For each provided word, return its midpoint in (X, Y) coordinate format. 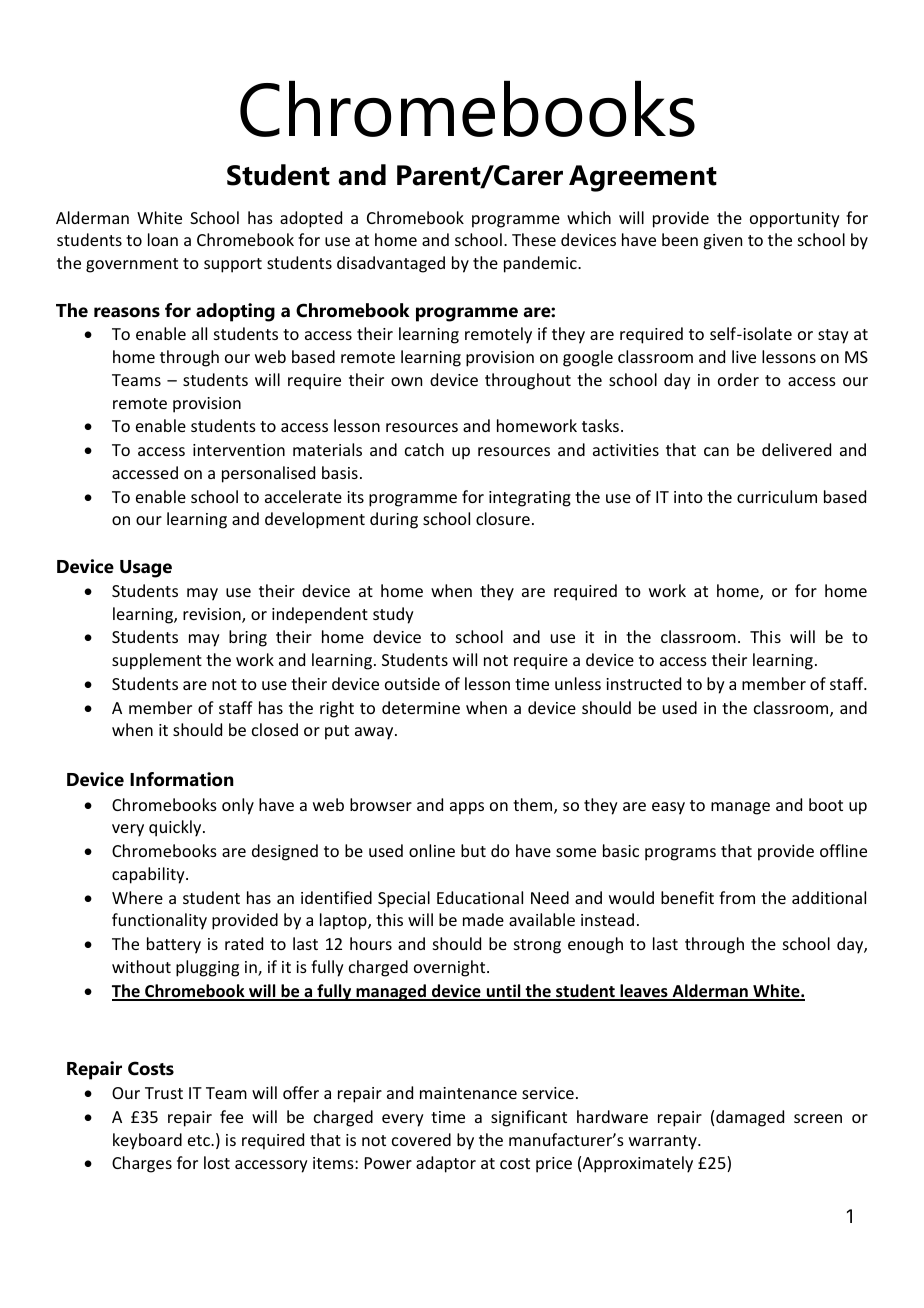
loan (163, 239)
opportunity (795, 220)
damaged (750, 1118)
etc (200, 1140)
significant (529, 1118)
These (534, 239)
